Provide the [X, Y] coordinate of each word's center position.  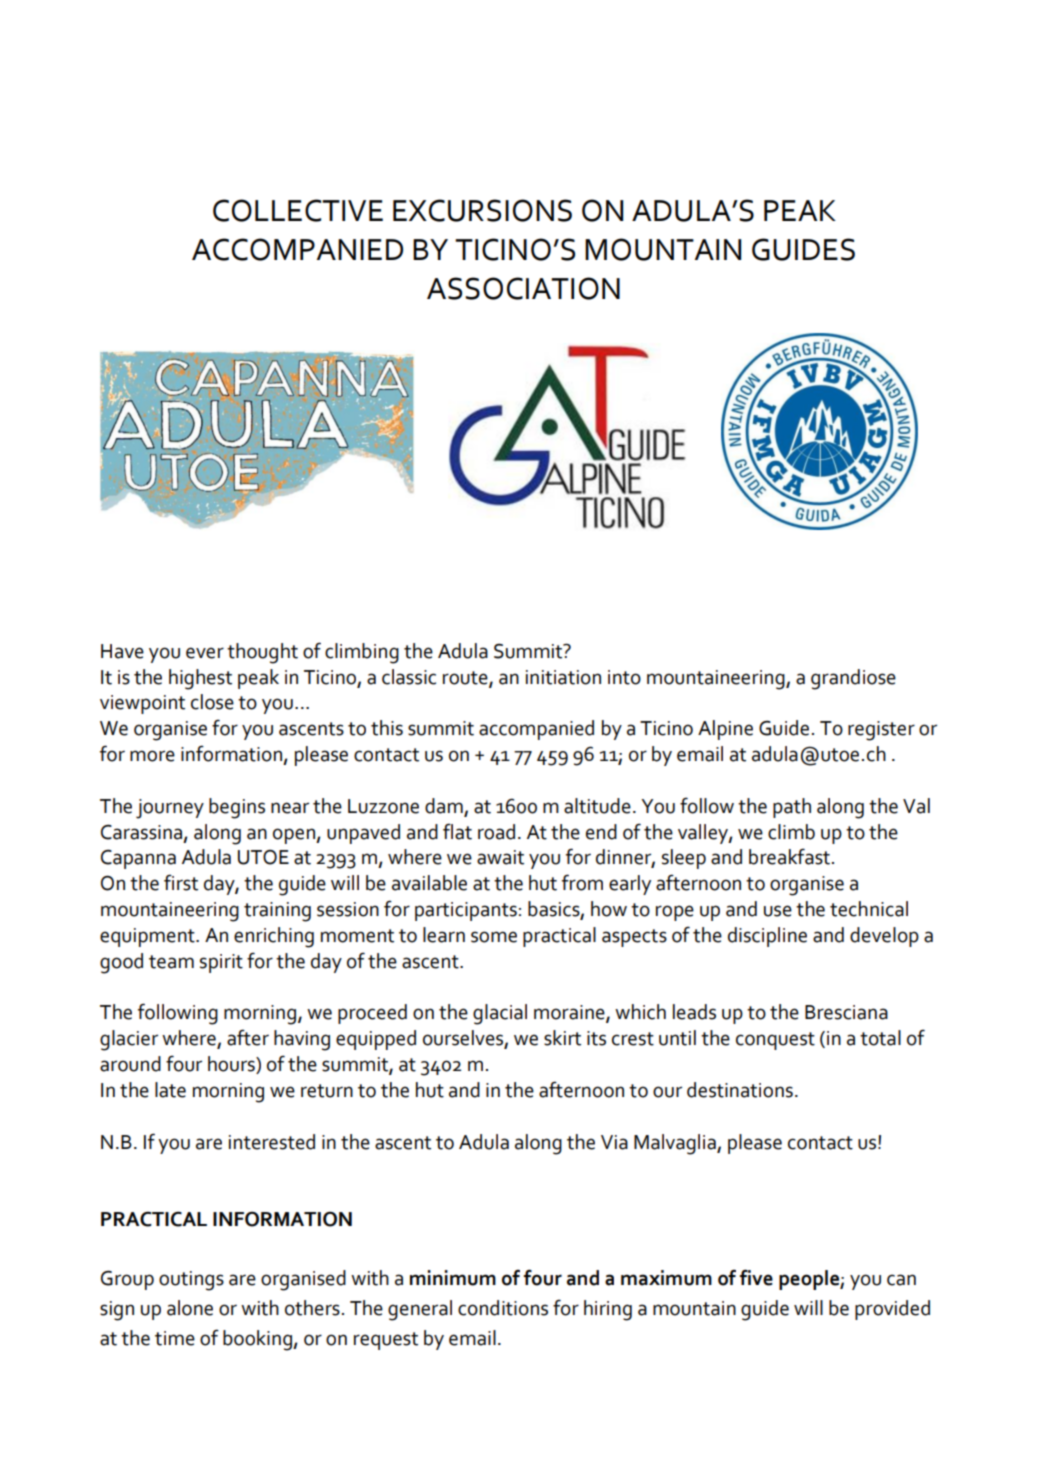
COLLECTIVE [298, 210]
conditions [503, 1308]
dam [445, 807]
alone [190, 1308]
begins [237, 808]
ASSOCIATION [523, 288]
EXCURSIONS [482, 210]
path [792, 808]
